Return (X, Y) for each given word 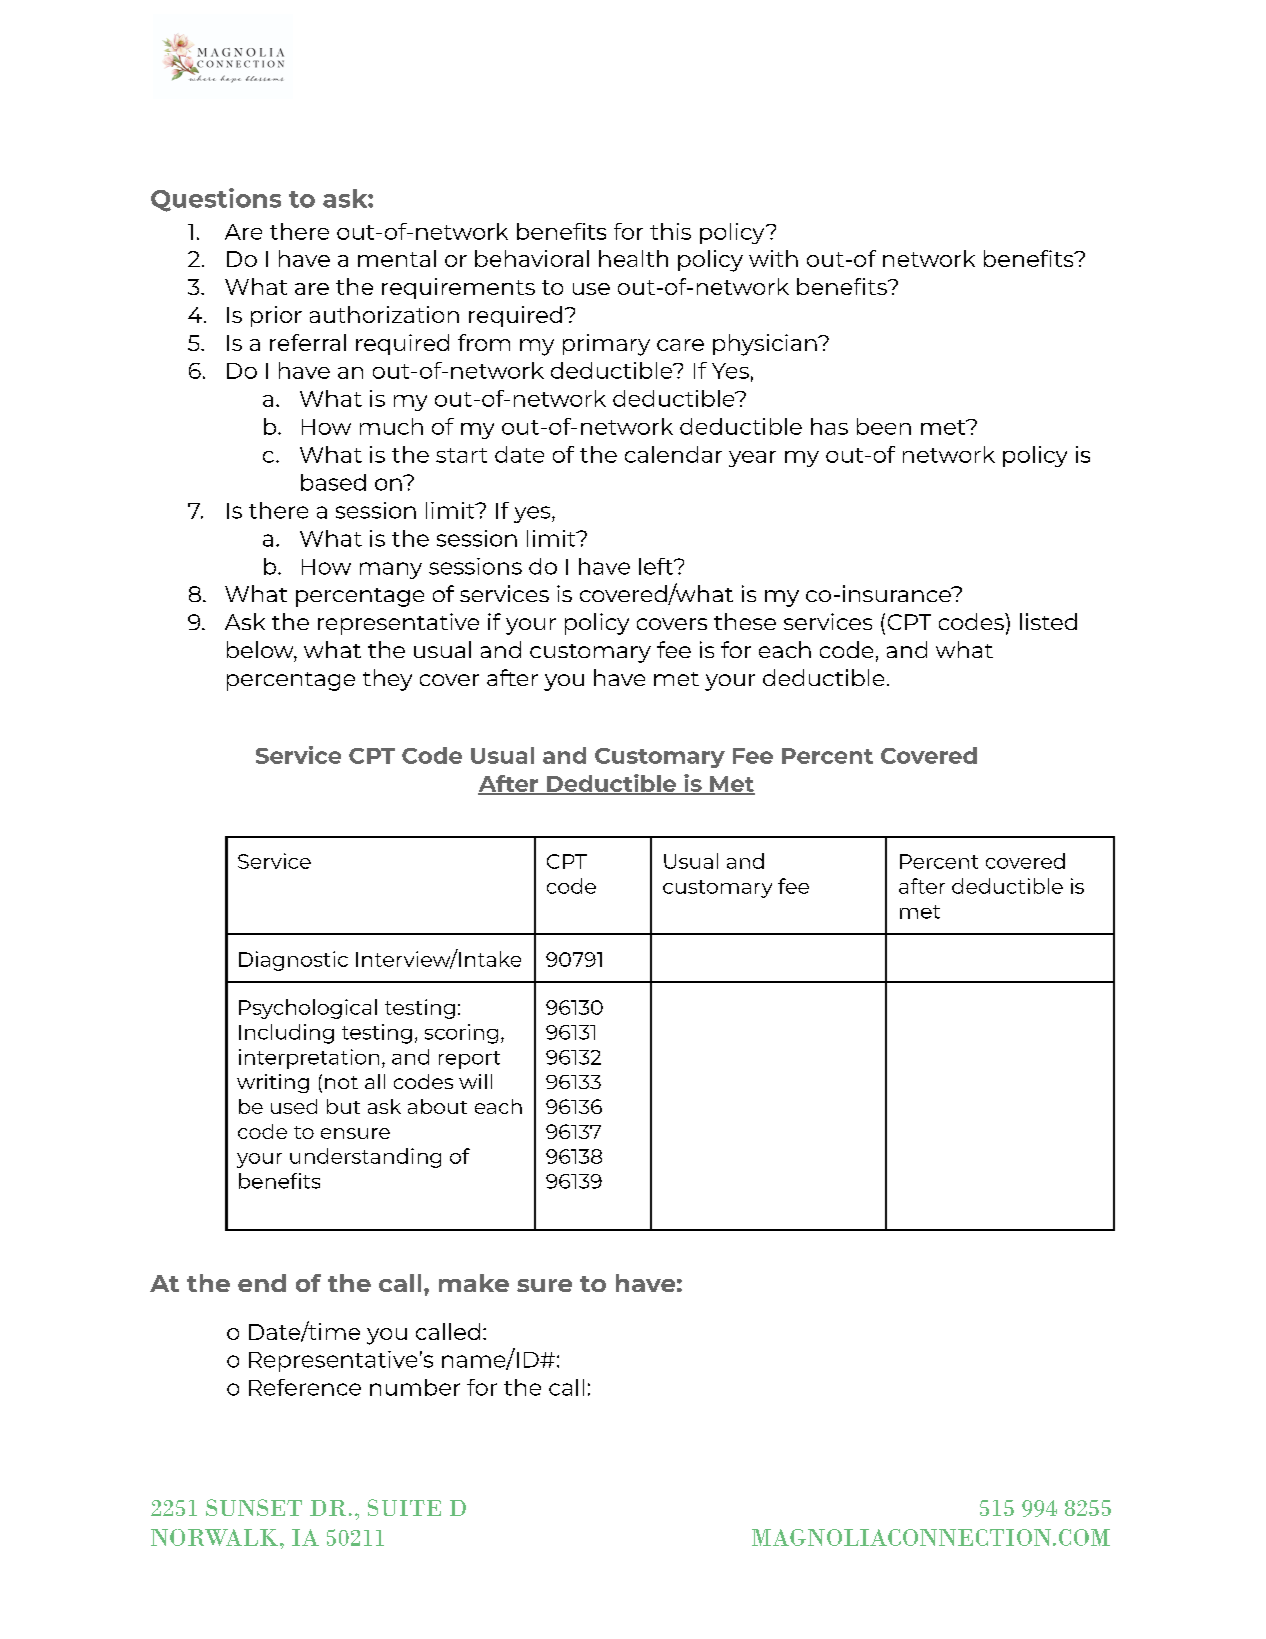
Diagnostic (293, 961)
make (474, 1283)
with (773, 258)
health (633, 258)
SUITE (404, 1507)
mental (397, 258)
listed (1048, 621)
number (415, 1387)
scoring (461, 1034)
